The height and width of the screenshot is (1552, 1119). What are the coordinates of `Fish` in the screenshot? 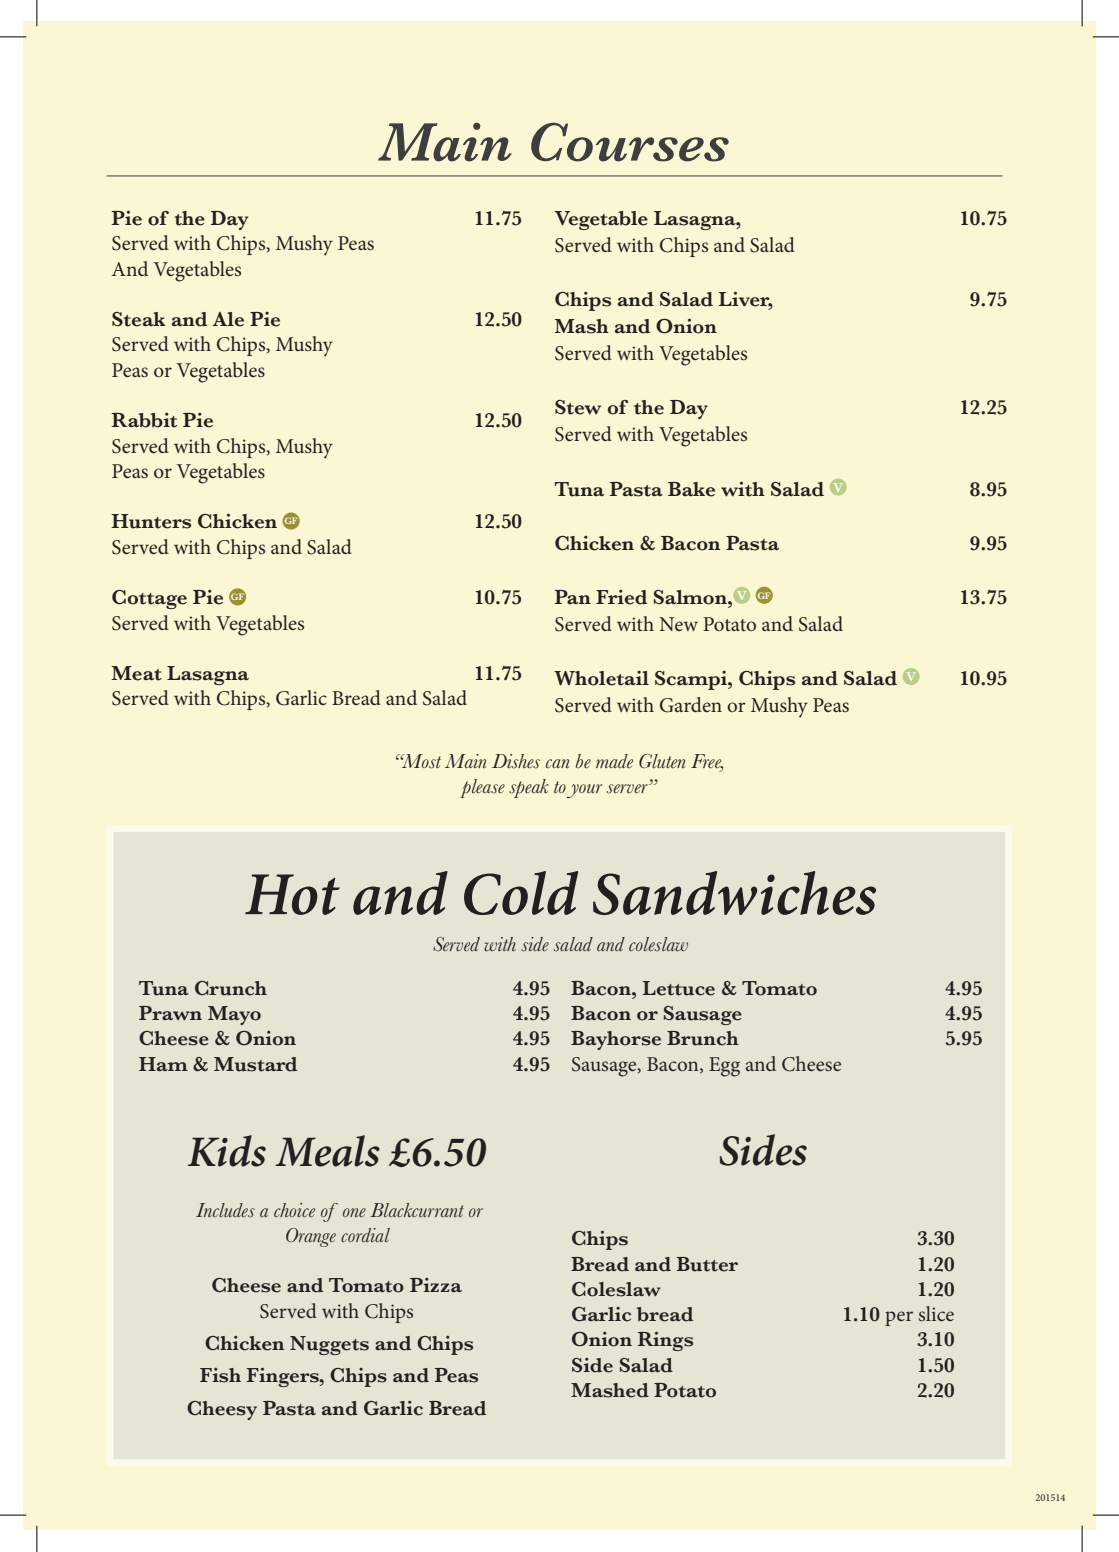 It's located at (220, 1375).
